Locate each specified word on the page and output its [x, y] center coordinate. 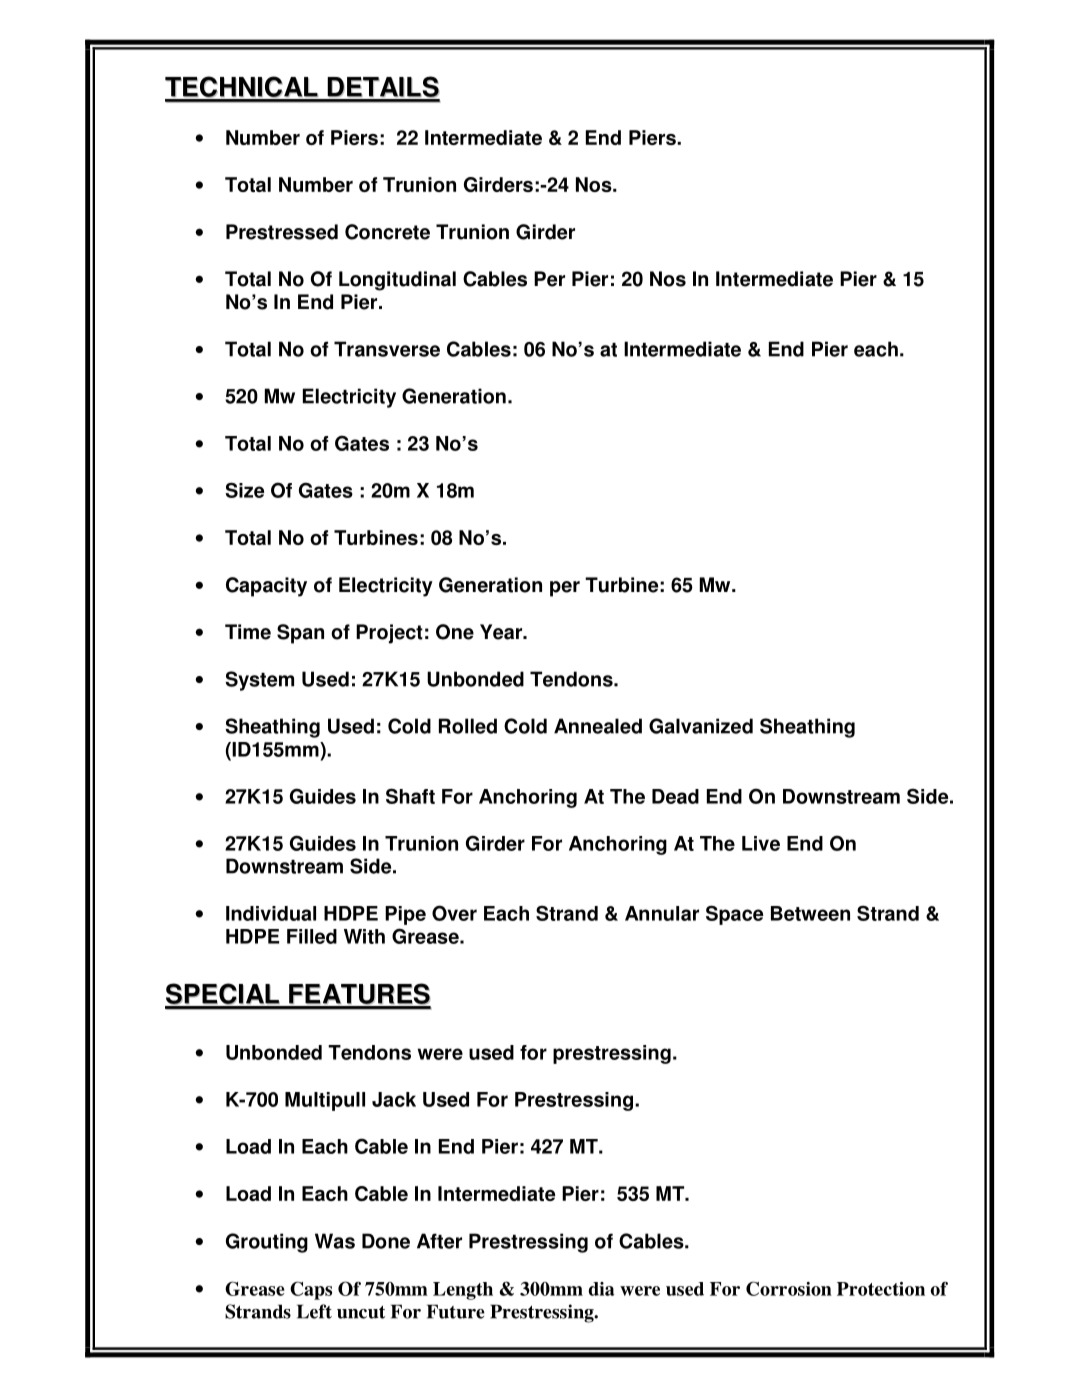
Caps [311, 1290]
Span [300, 634]
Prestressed [282, 232]
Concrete [387, 232]
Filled [312, 936]
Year [502, 632]
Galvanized [701, 726]
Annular [662, 913]
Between [810, 913]
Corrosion [789, 1288]
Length [463, 1291]
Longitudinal [397, 281]
